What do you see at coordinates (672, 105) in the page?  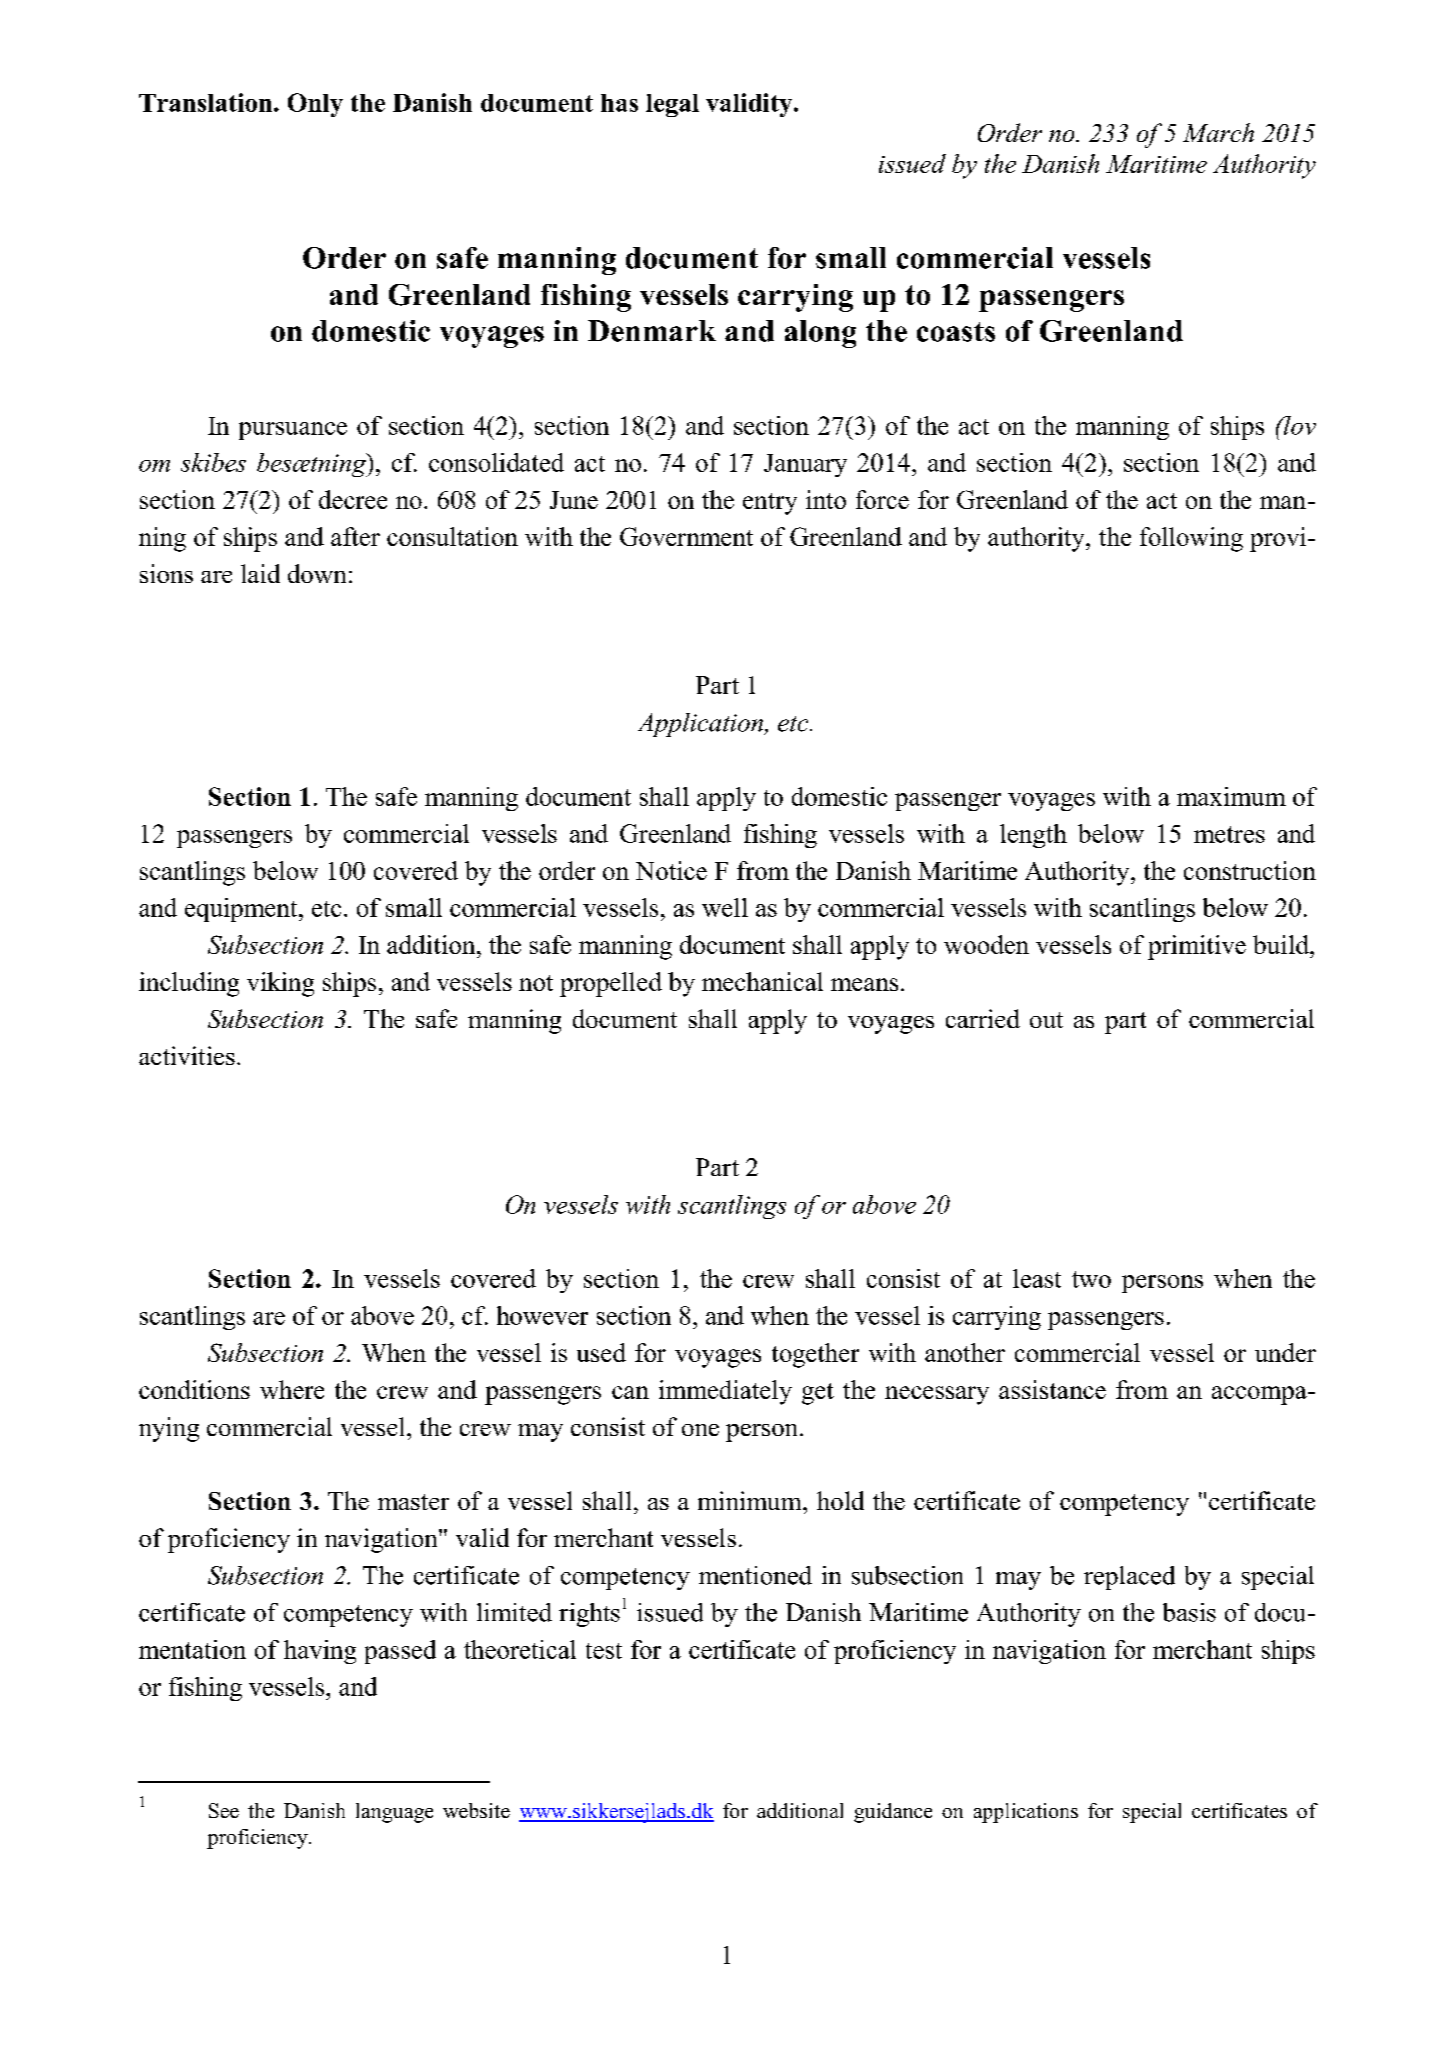 I see `legal` at bounding box center [672, 105].
